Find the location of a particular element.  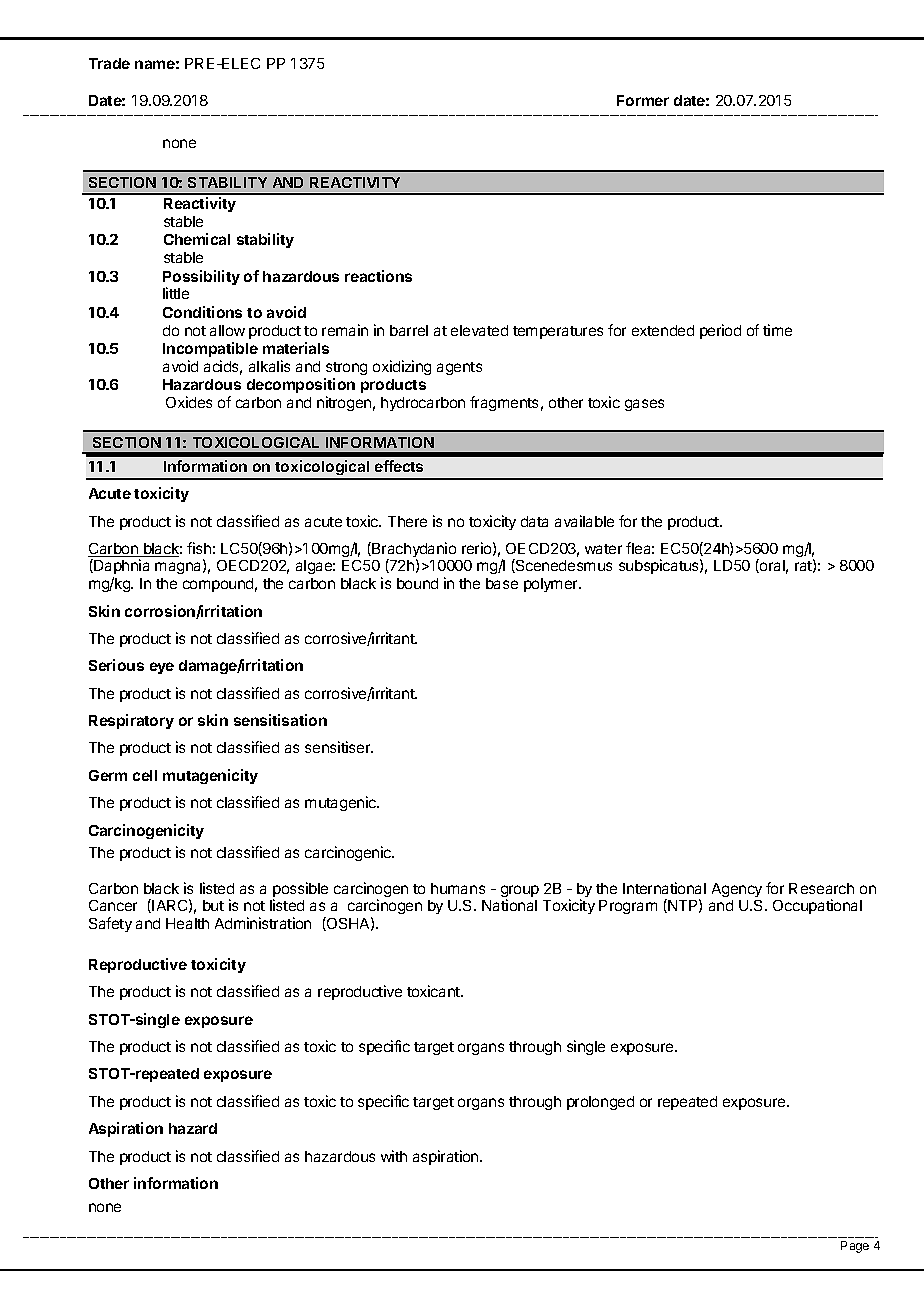

eye is located at coordinates (162, 668).
